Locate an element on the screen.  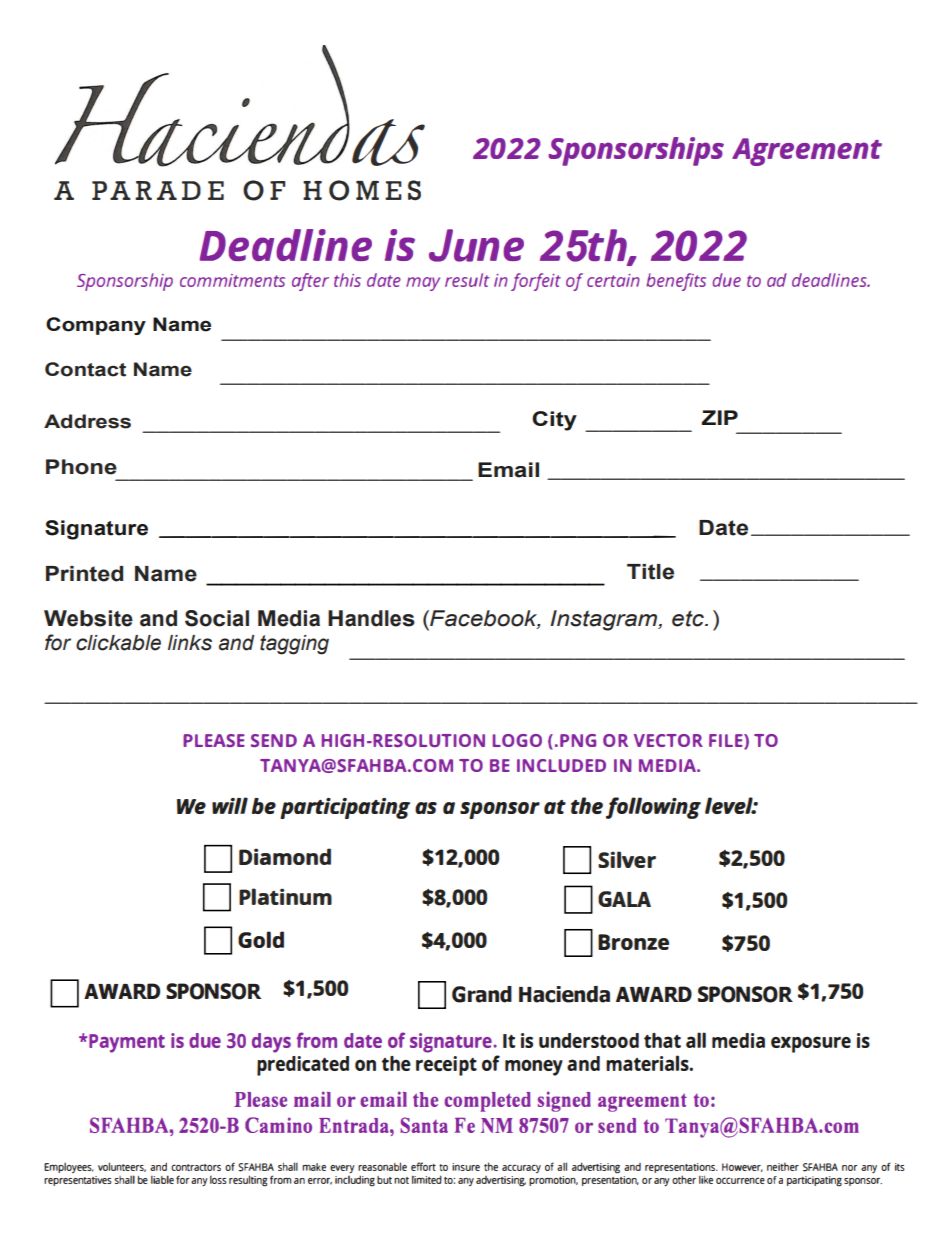
Grand is located at coordinates (482, 994).
